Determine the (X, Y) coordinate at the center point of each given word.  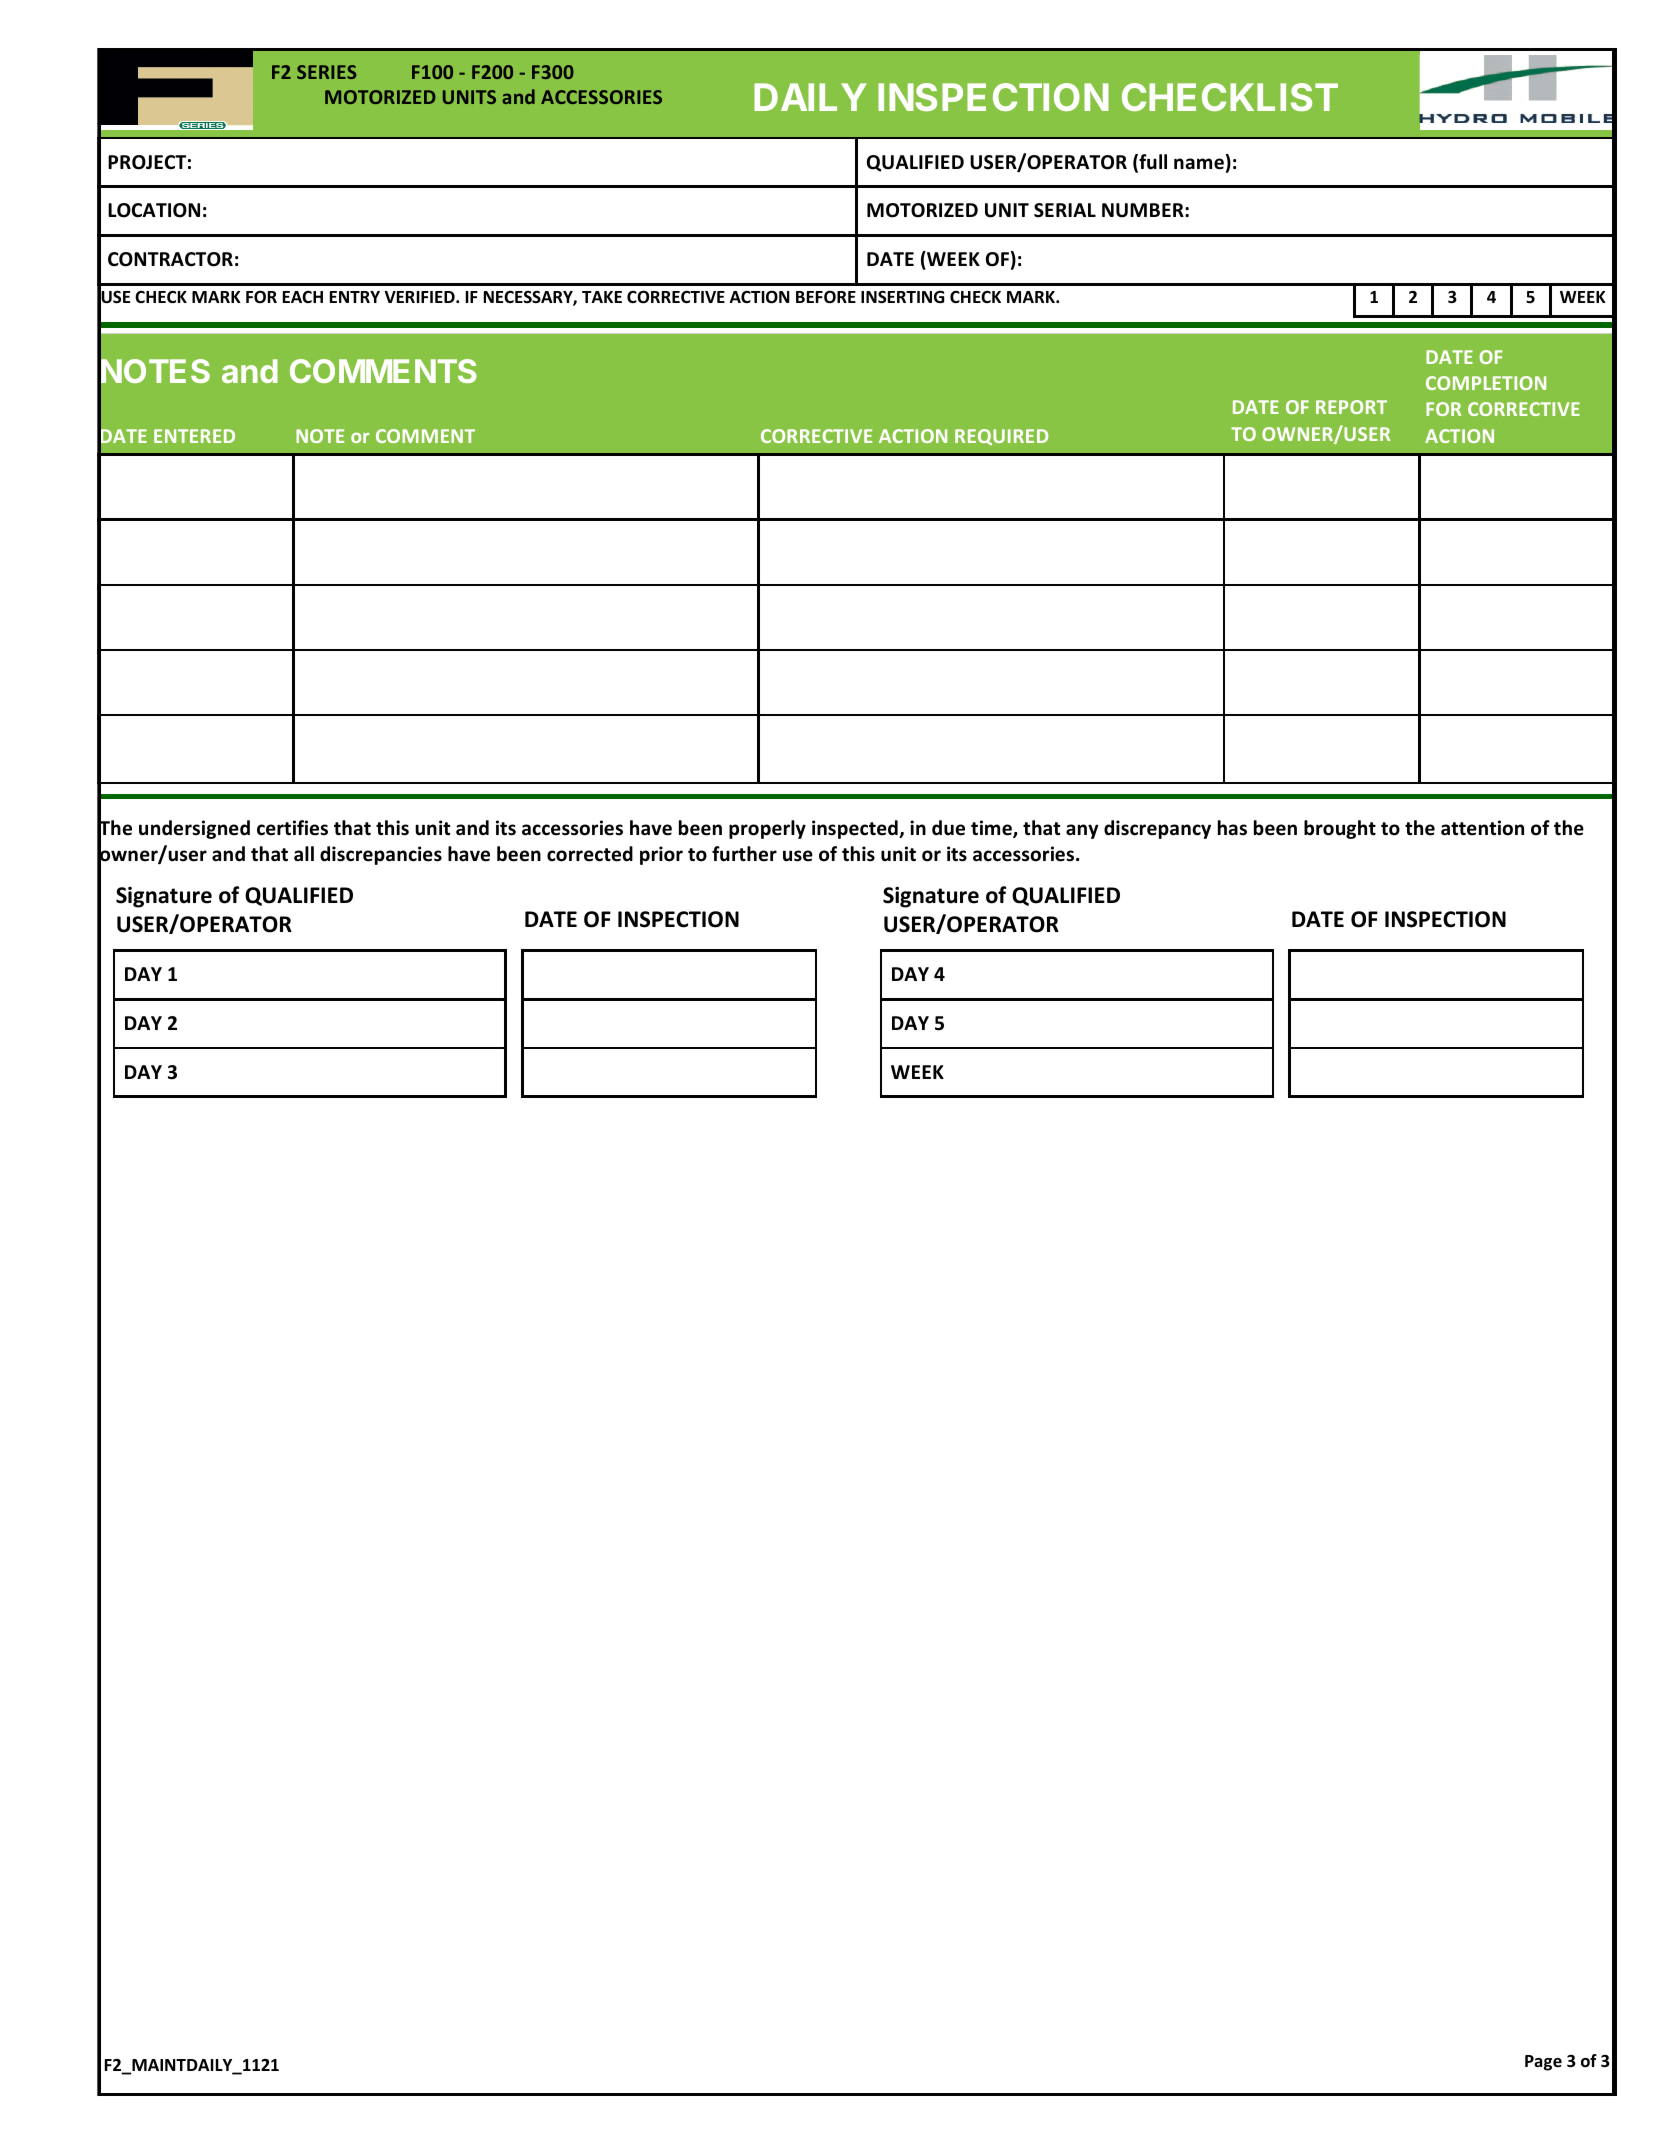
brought (1340, 829)
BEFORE (826, 297)
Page (1543, 2063)
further (744, 854)
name (1199, 164)
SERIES (326, 72)
